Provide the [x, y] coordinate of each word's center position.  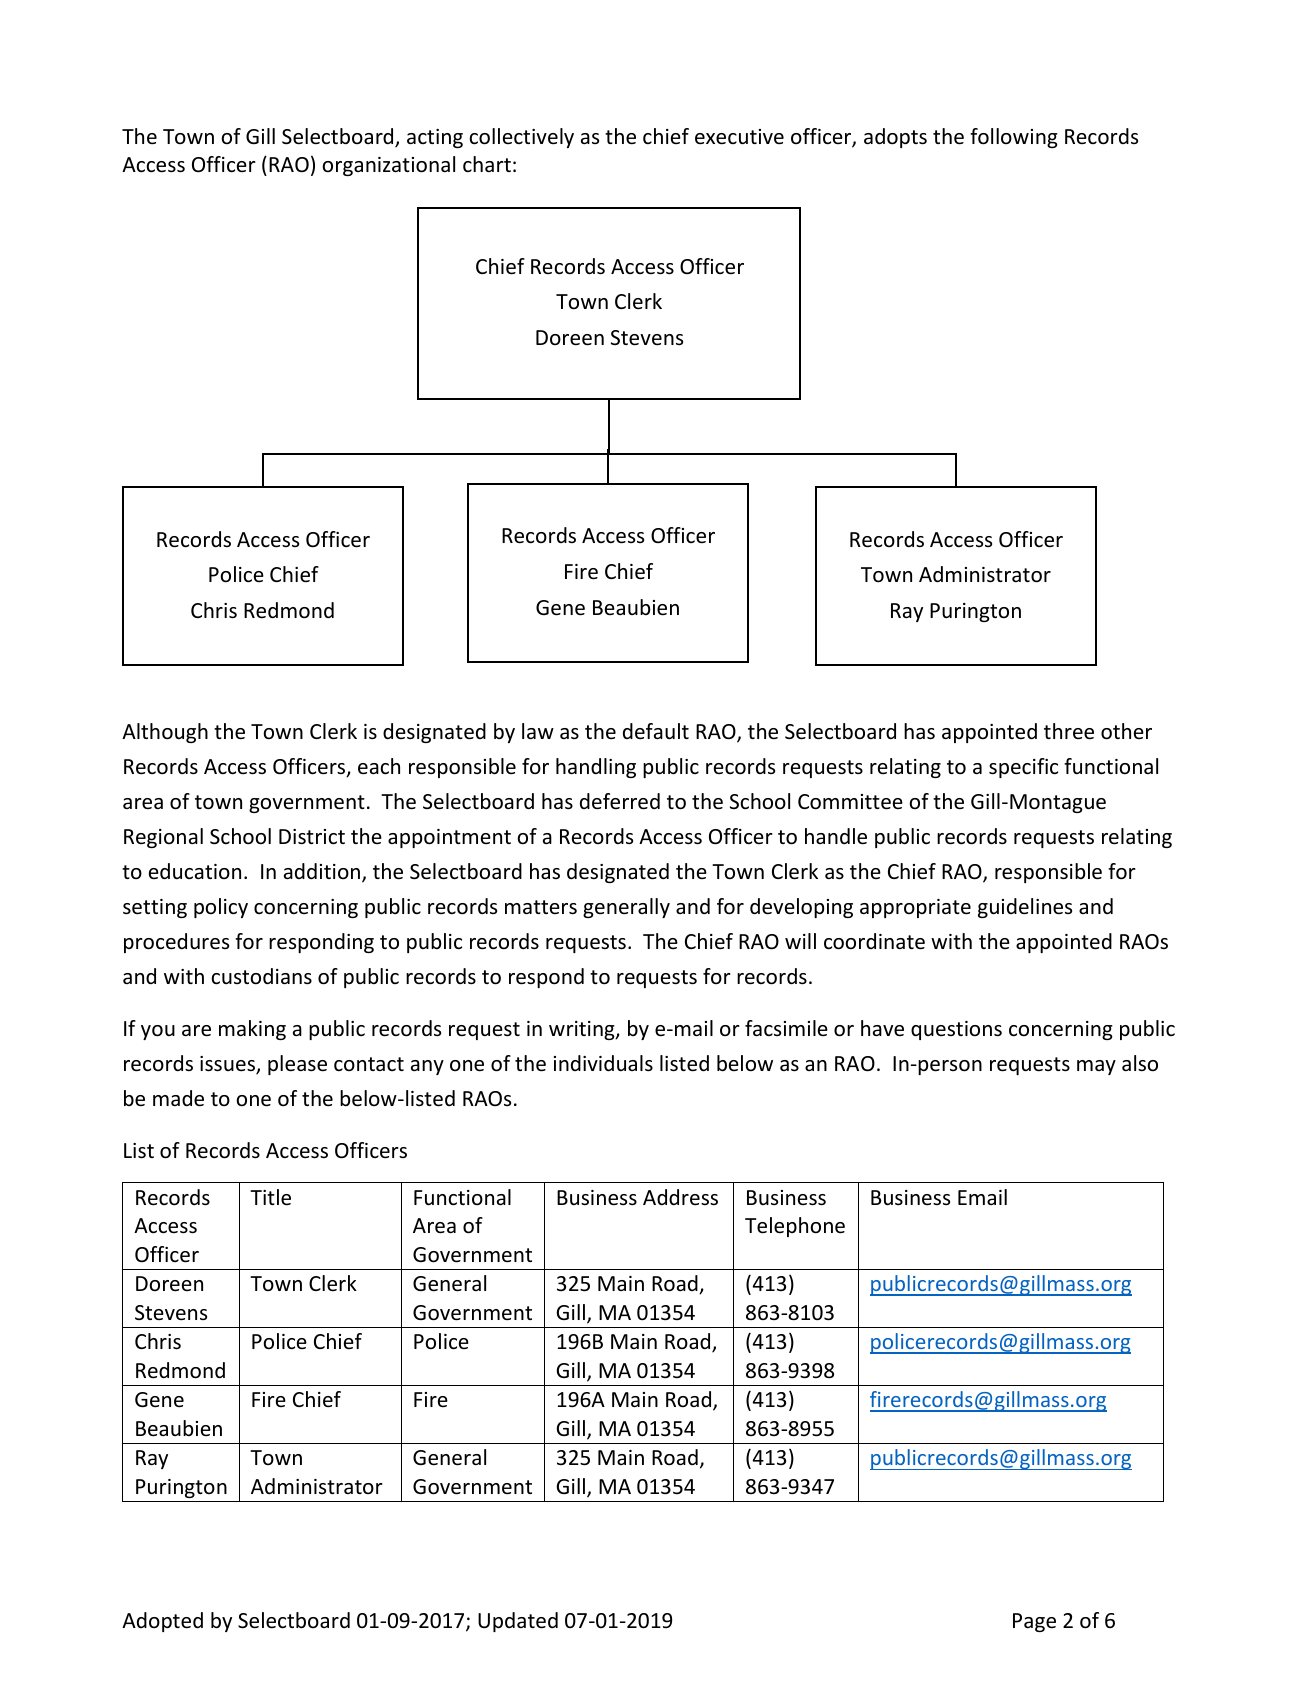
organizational [388, 166]
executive [739, 137]
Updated [518, 1622]
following [1014, 138]
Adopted [162, 1622]
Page [1034, 1622]
